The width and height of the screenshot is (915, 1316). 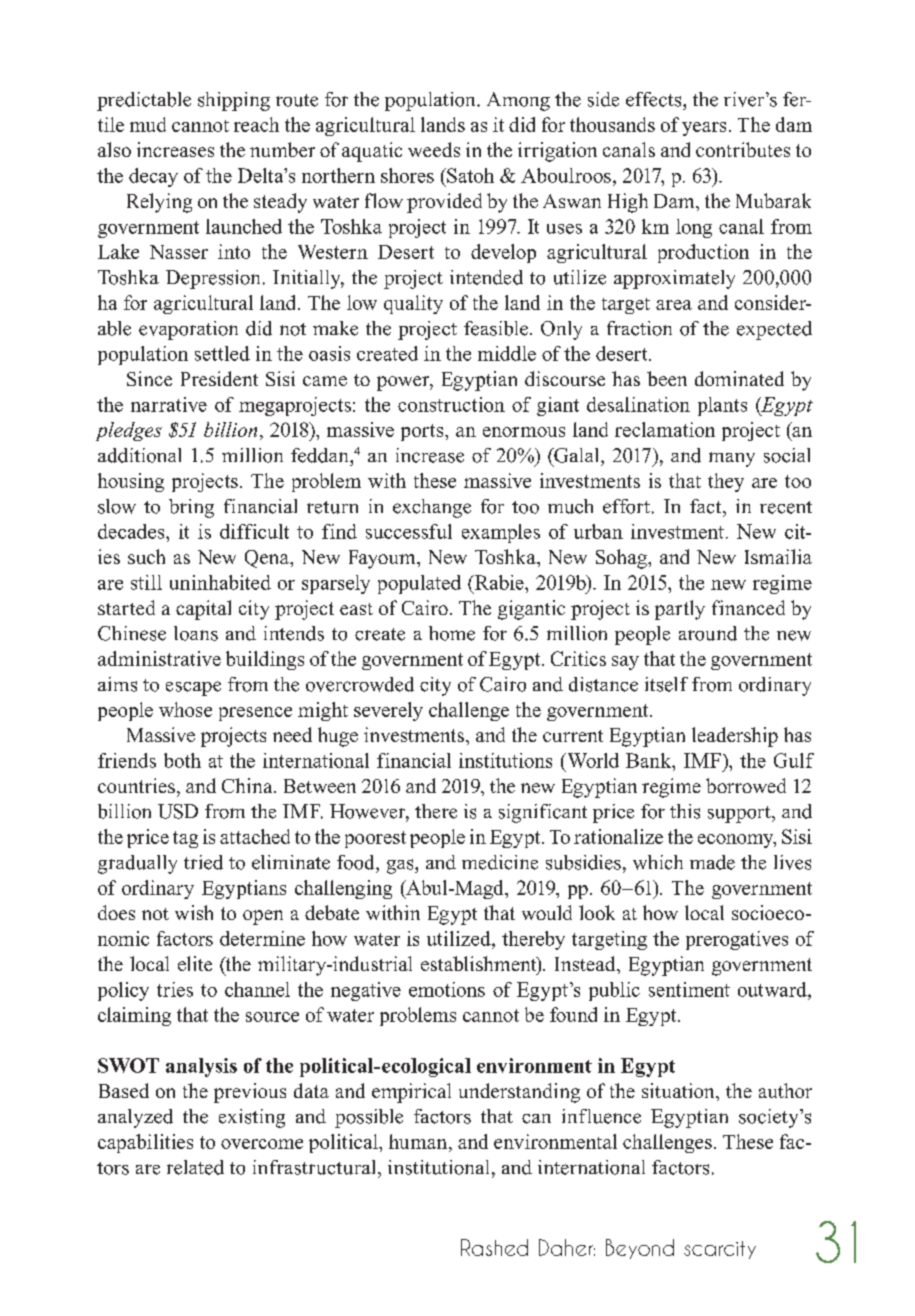 I want to click on they, so click(x=726, y=482).
